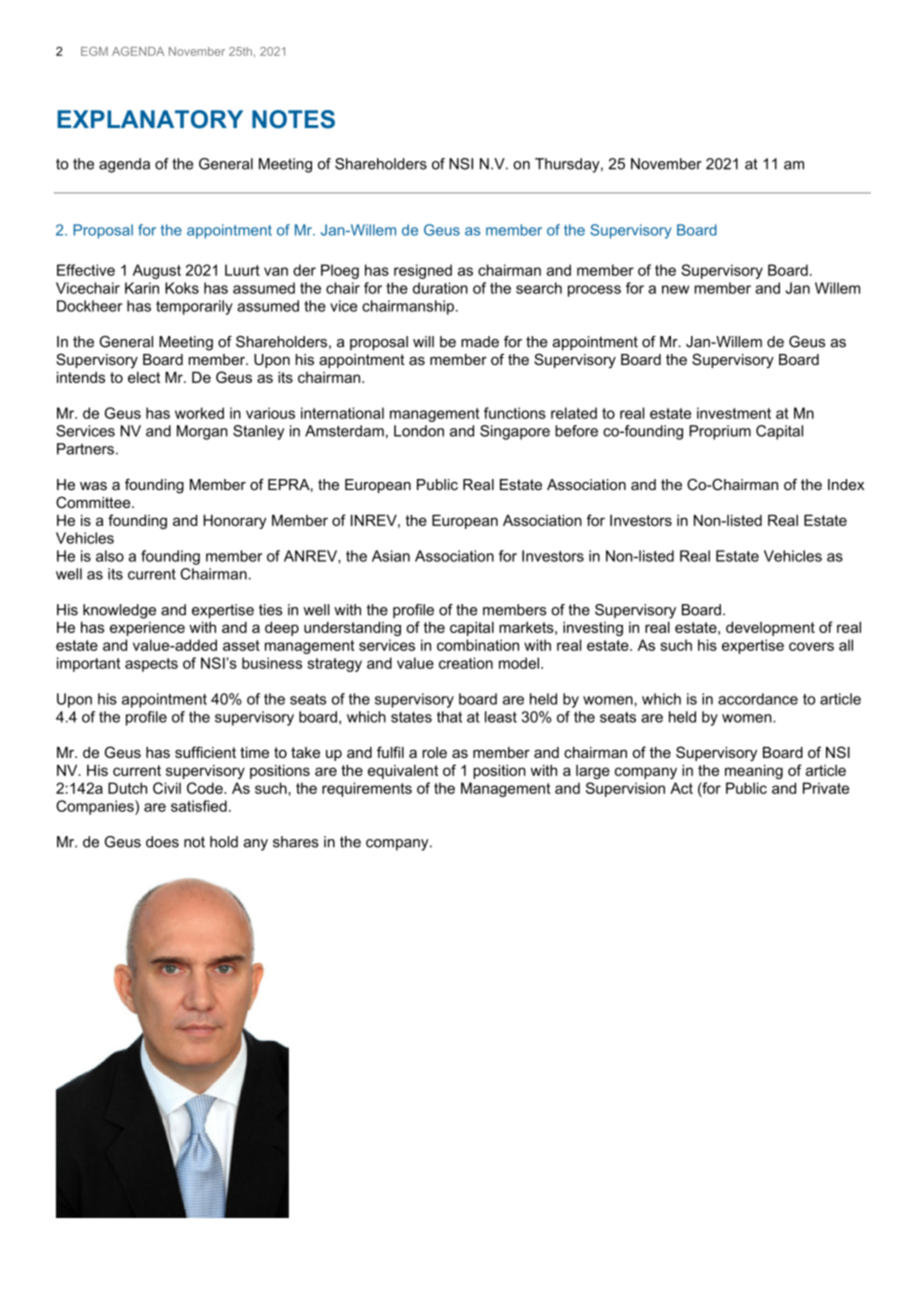 The image size is (924, 1308). What do you see at coordinates (199, 806) in the screenshot?
I see `satisfied` at bounding box center [199, 806].
